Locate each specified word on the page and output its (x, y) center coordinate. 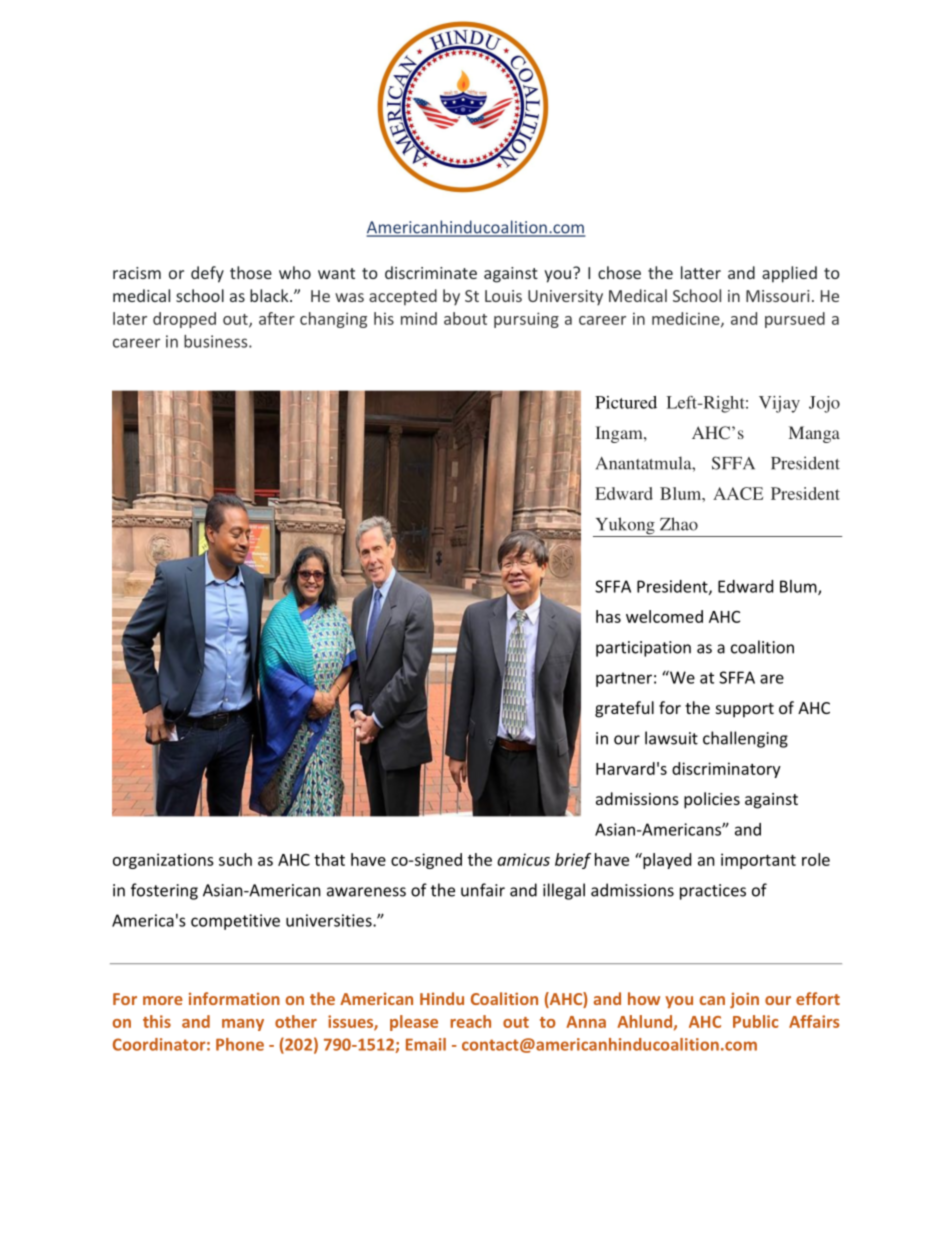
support (745, 710)
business (217, 341)
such (235, 859)
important (758, 861)
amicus (523, 859)
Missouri (778, 296)
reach (470, 1021)
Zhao (679, 524)
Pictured (626, 402)
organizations (163, 861)
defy (207, 274)
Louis (503, 296)
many (243, 1025)
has (608, 616)
